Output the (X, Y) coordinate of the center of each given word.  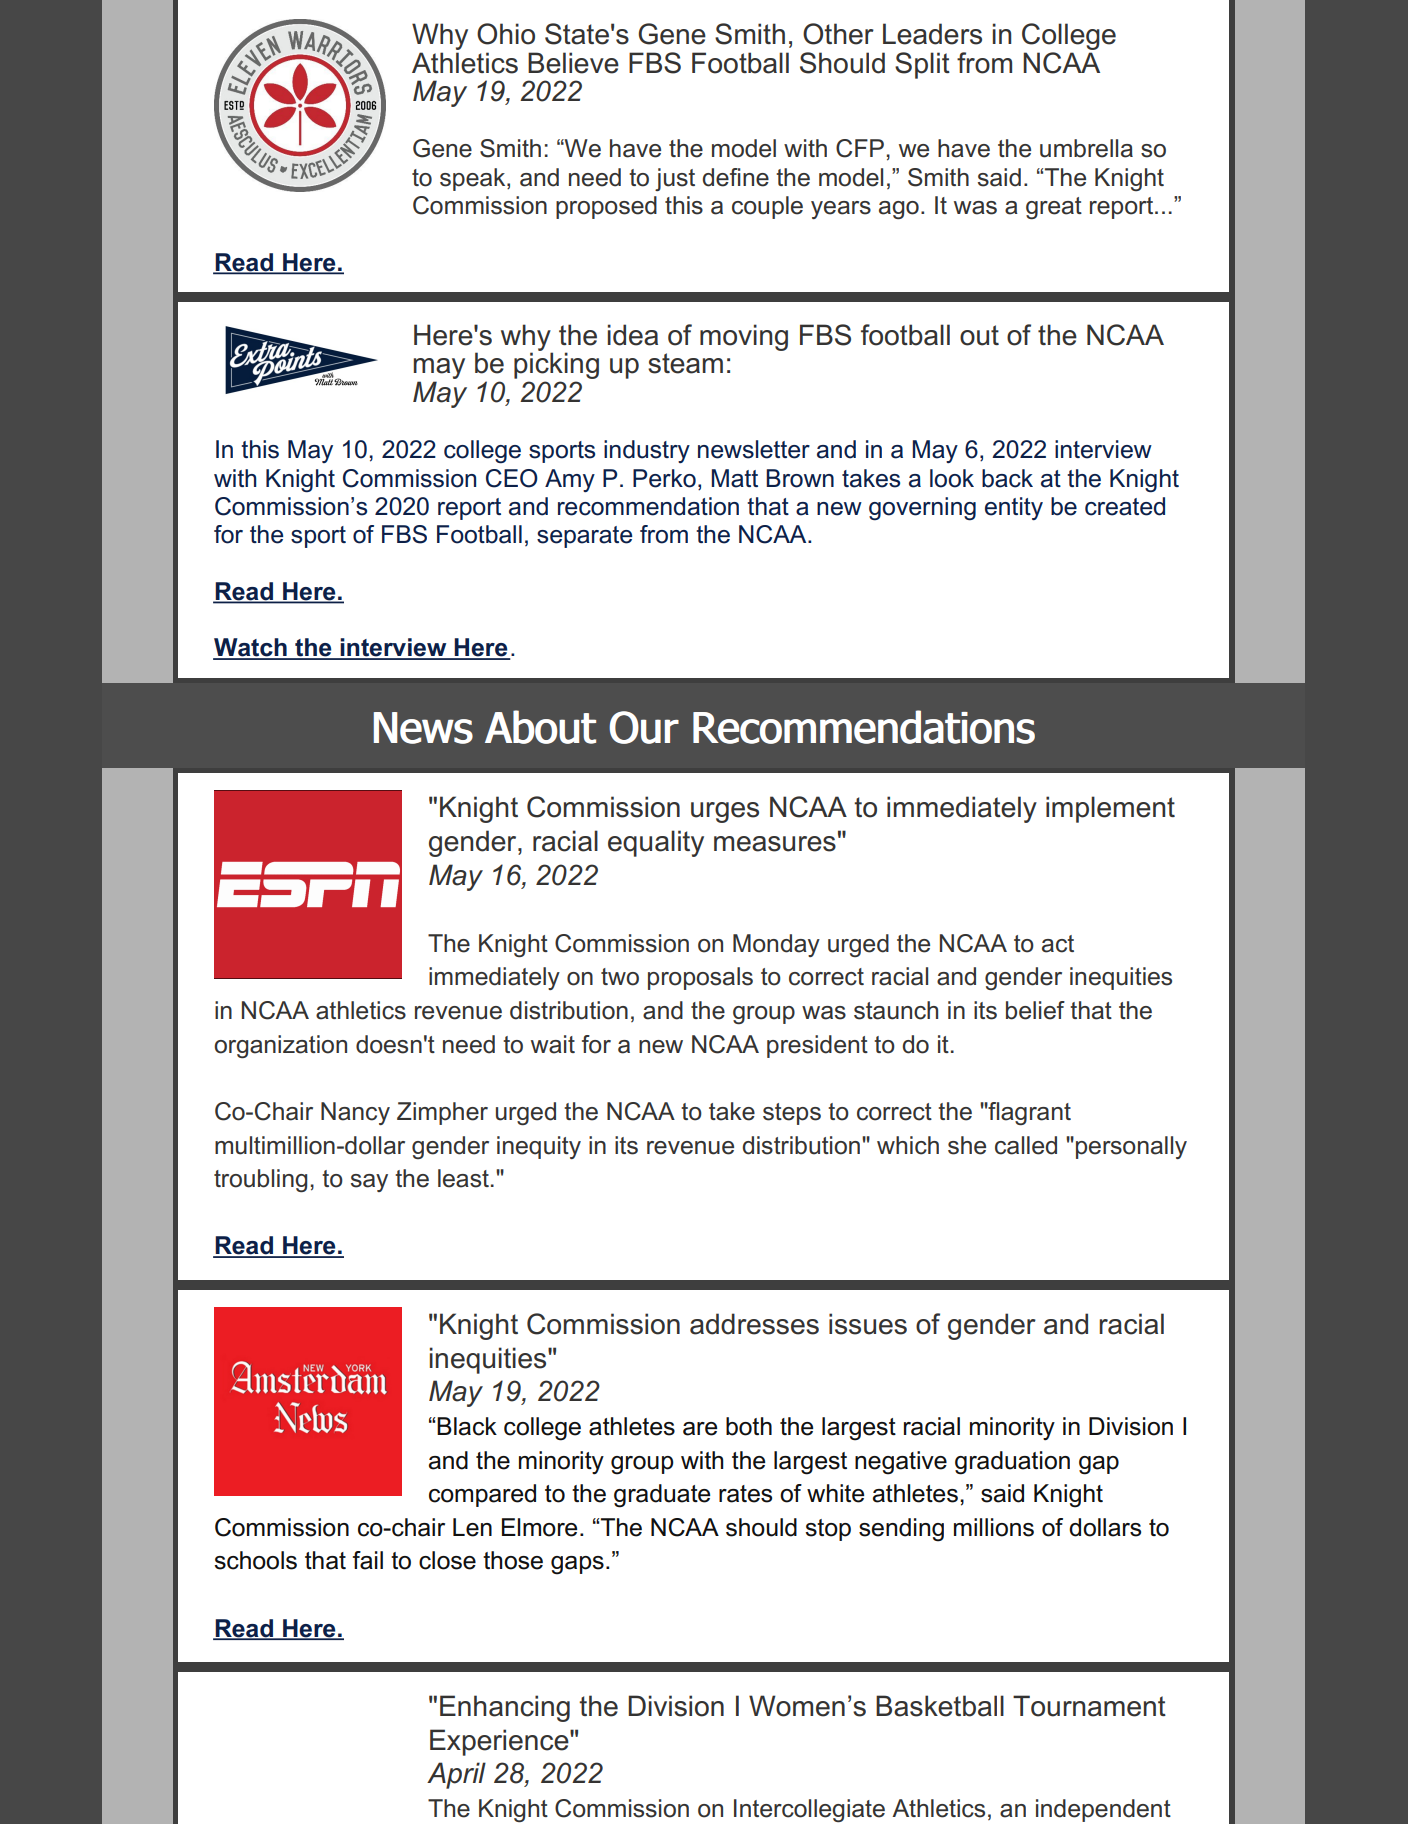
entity (1014, 508)
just (675, 179)
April (456, 1775)
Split (922, 65)
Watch (251, 648)
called (1026, 1145)
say (369, 1183)
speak (474, 179)
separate (584, 537)
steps (792, 1114)
